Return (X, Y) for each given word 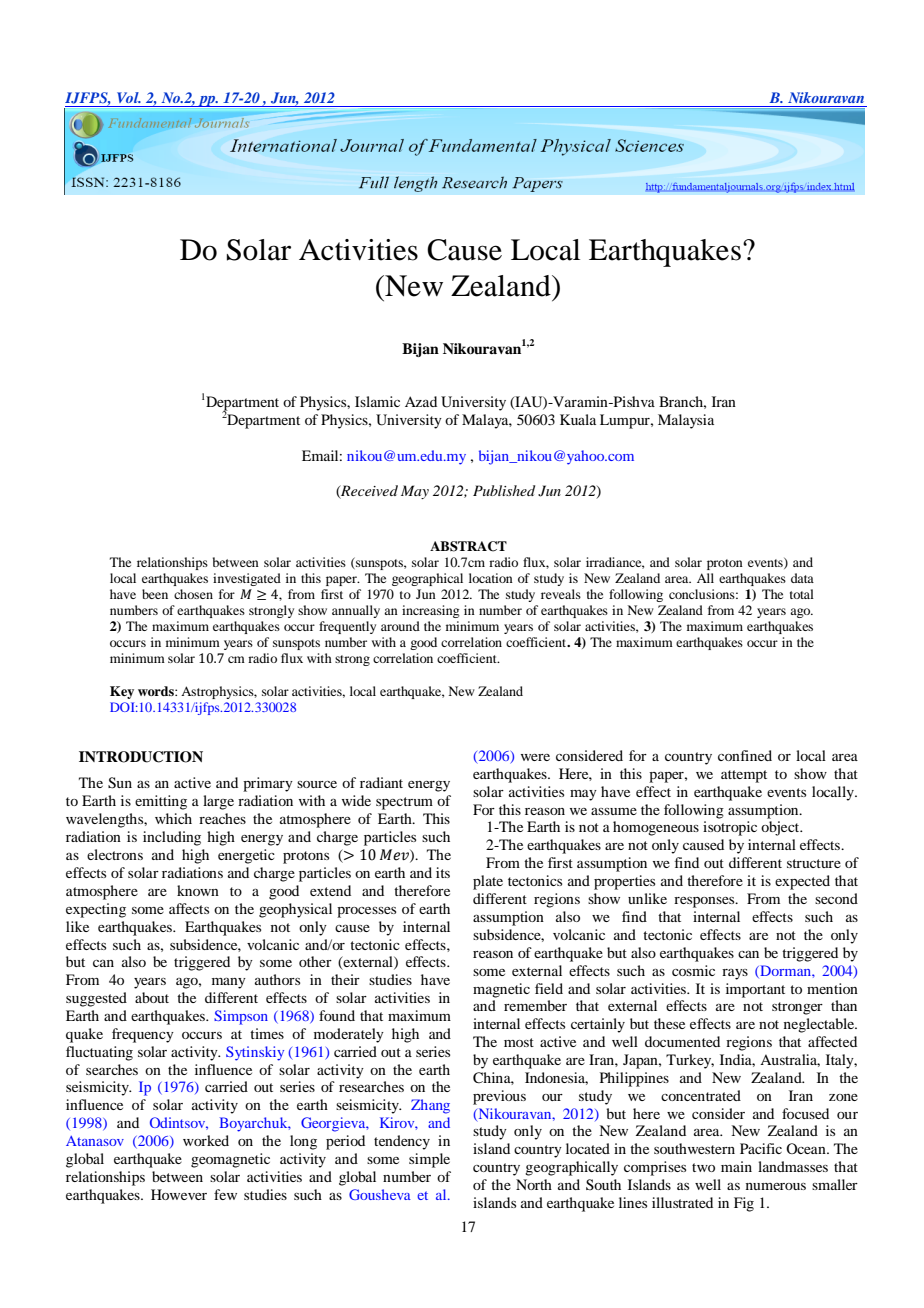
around (400, 626)
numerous (776, 1186)
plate (488, 882)
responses (705, 902)
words (157, 691)
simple (429, 1160)
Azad (421, 401)
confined (745, 755)
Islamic (377, 401)
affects (189, 908)
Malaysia (686, 421)
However (179, 1194)
